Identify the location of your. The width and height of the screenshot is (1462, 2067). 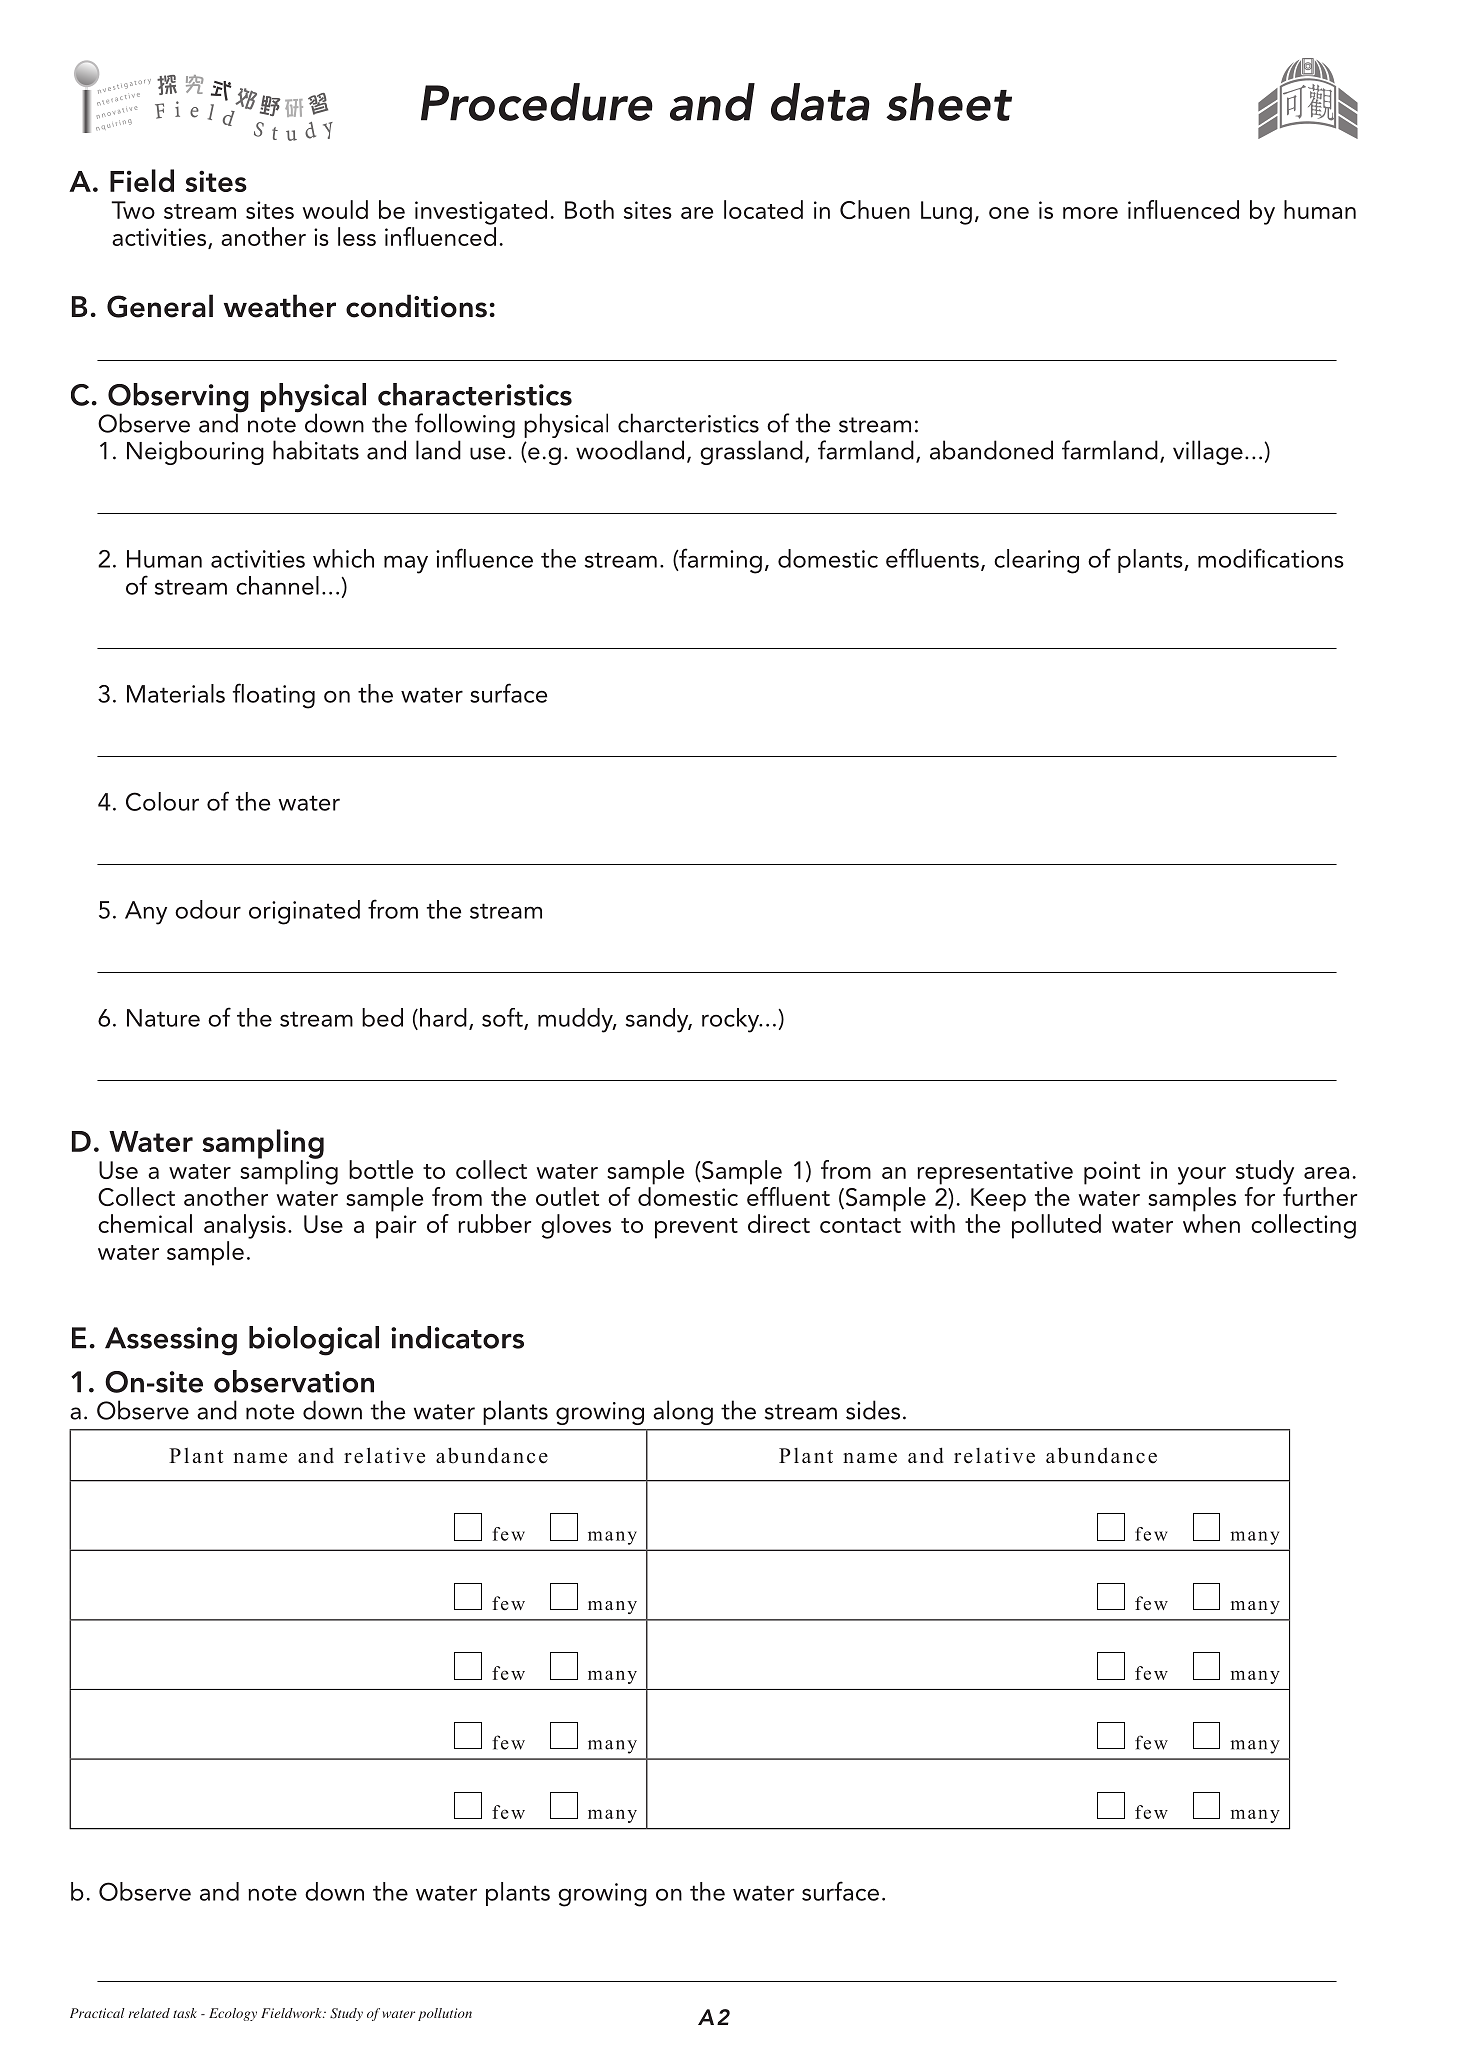
(1202, 1176).
